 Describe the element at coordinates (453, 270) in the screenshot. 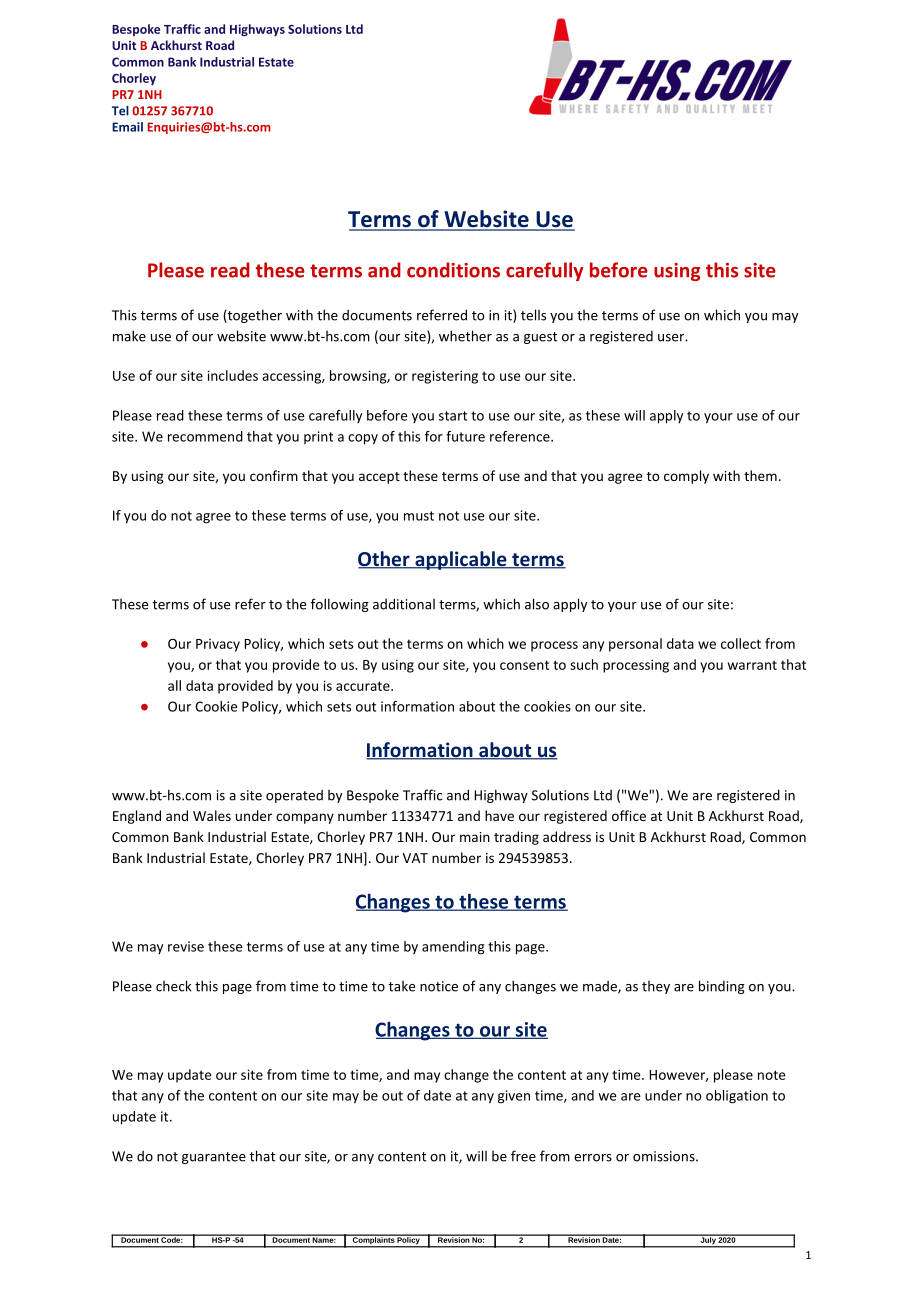

I see `conditions` at that location.
